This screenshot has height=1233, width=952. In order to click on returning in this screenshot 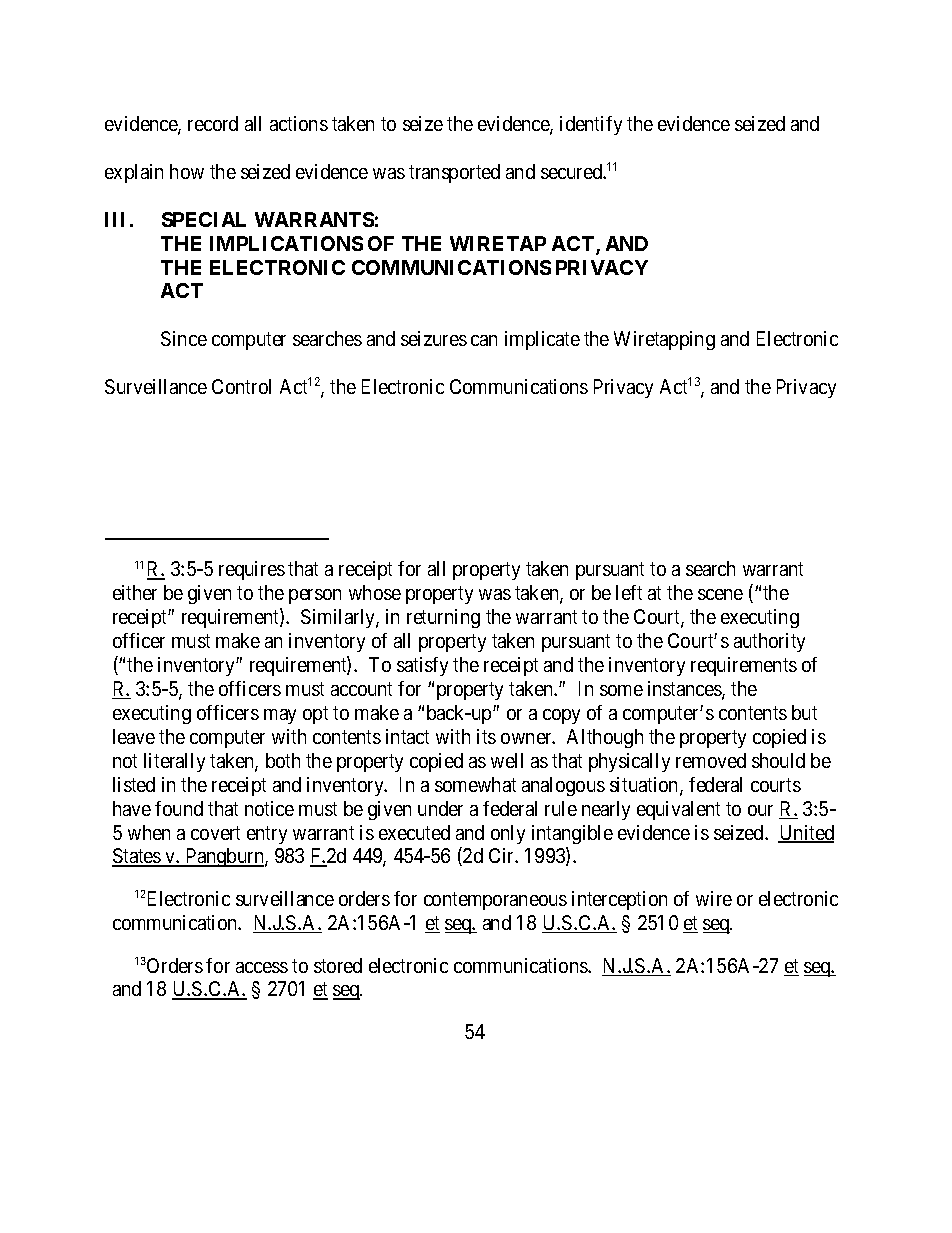, I will do `click(443, 618)`.
